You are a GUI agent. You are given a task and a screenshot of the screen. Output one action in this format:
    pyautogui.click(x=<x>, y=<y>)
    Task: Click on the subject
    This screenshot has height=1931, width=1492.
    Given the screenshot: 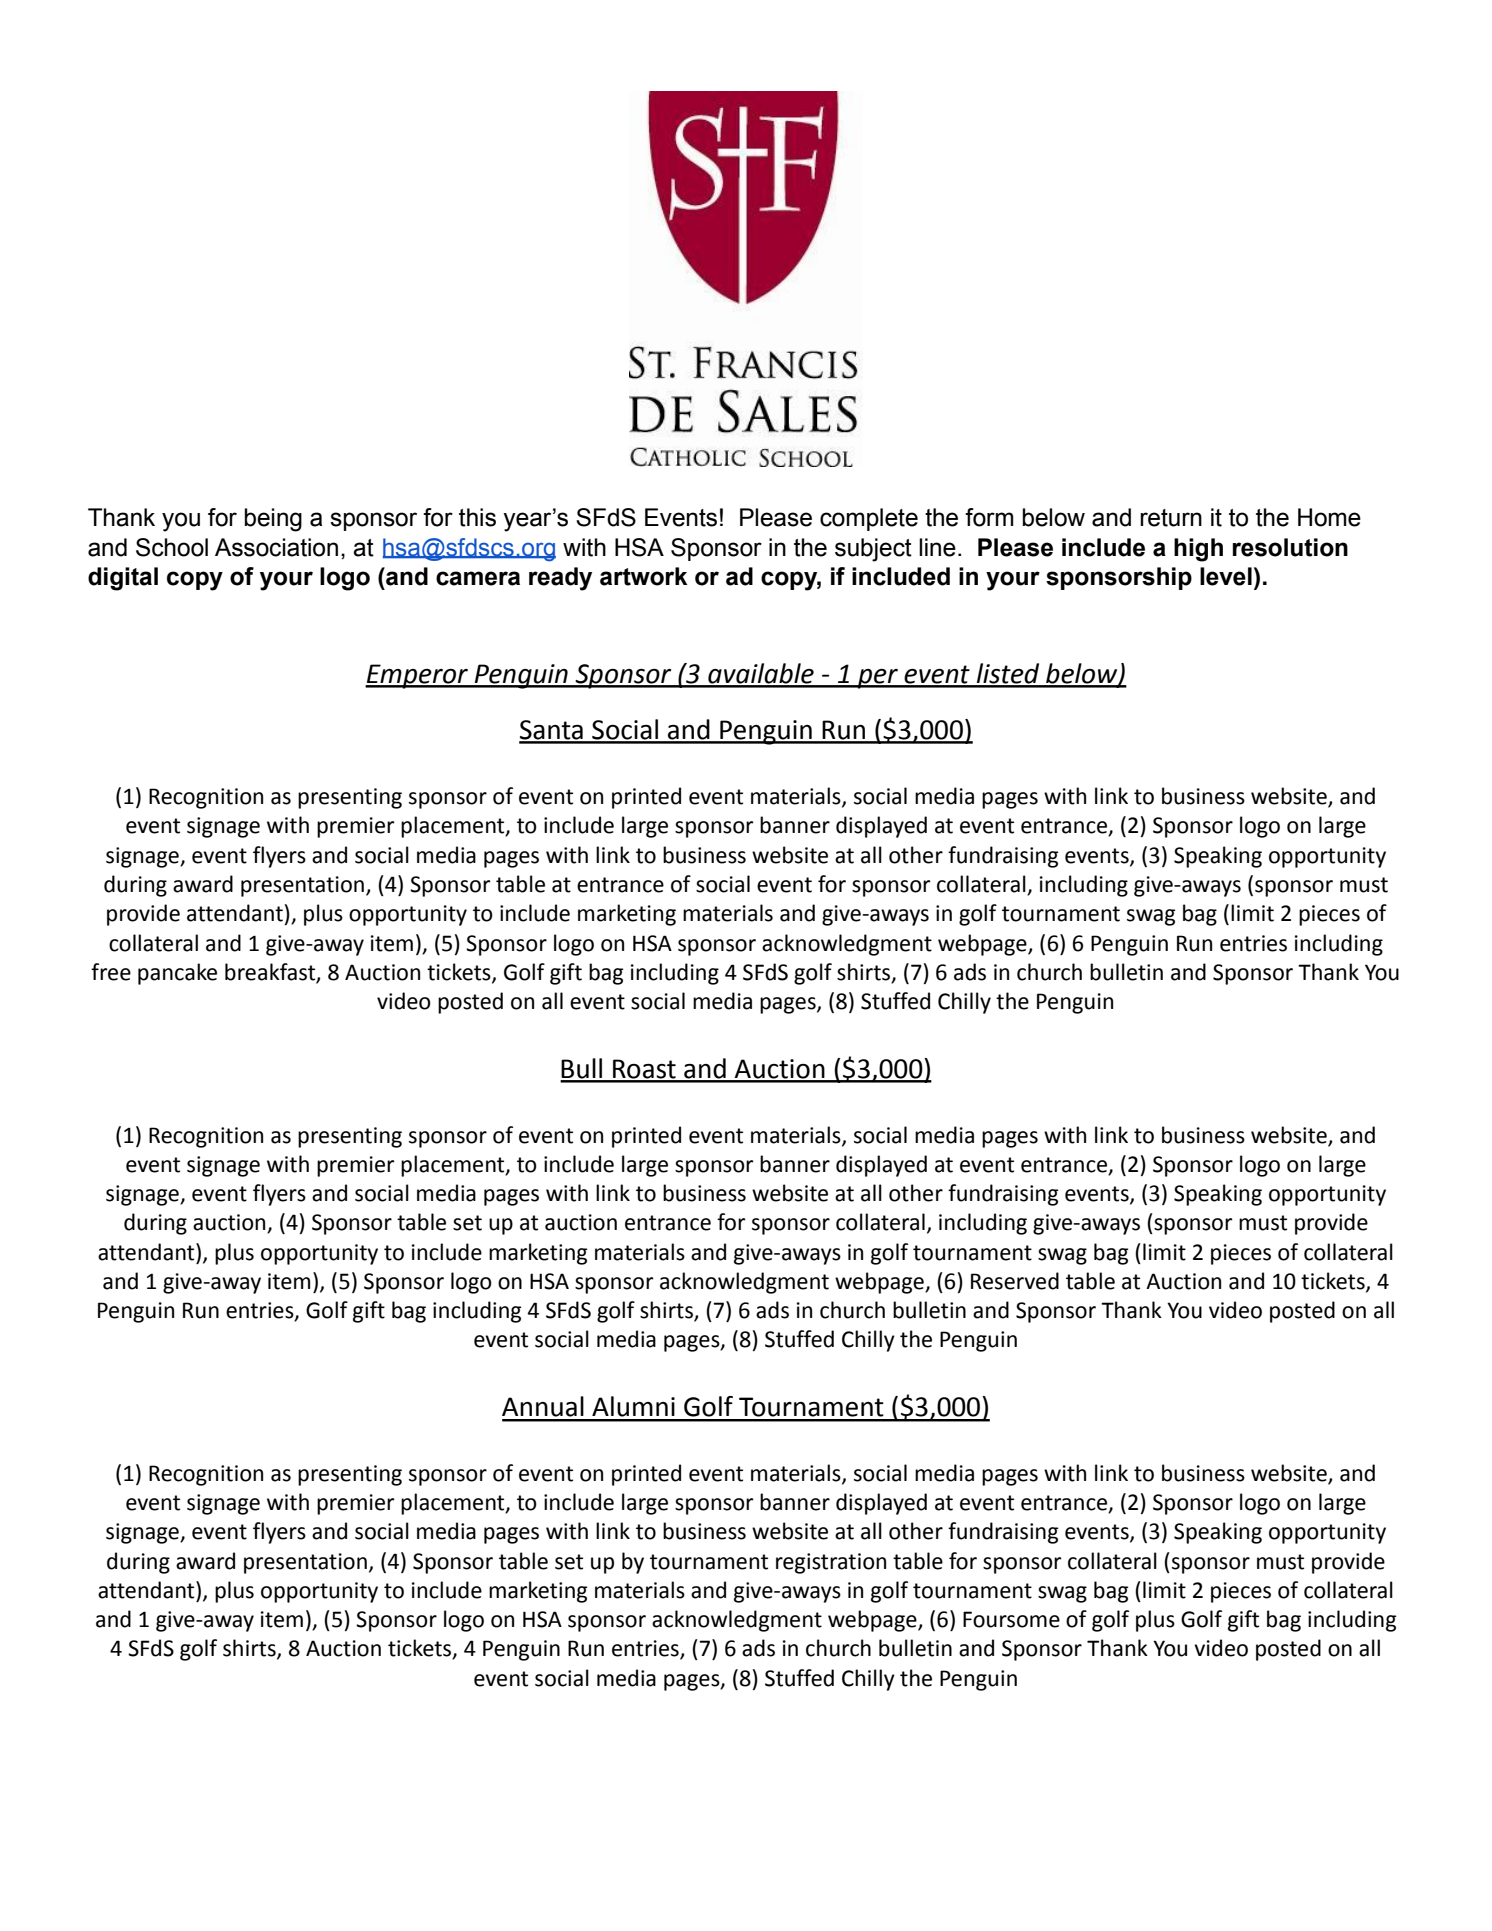 What is the action you would take?
    pyautogui.click(x=873, y=550)
